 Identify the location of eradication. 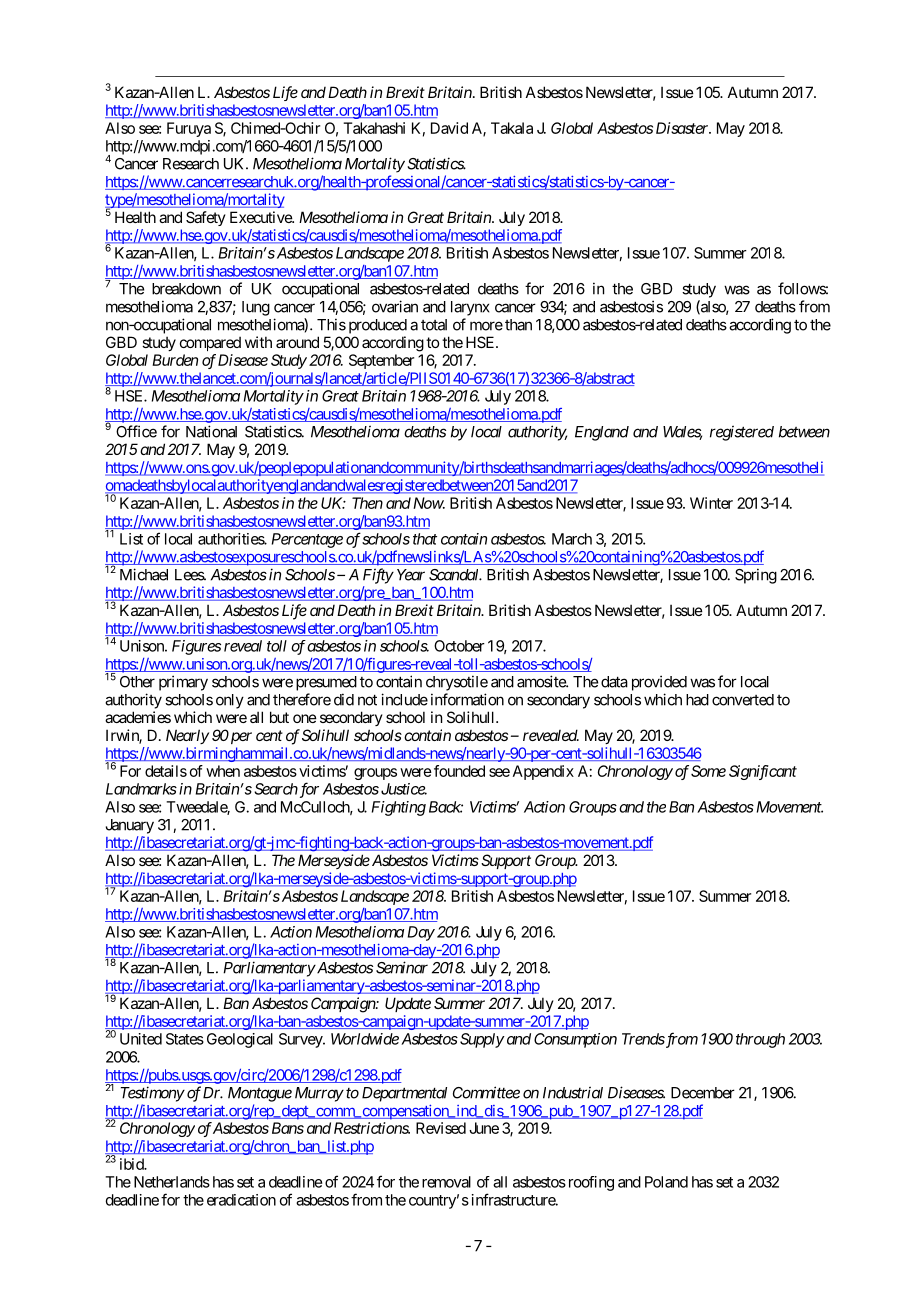
(241, 1200).
